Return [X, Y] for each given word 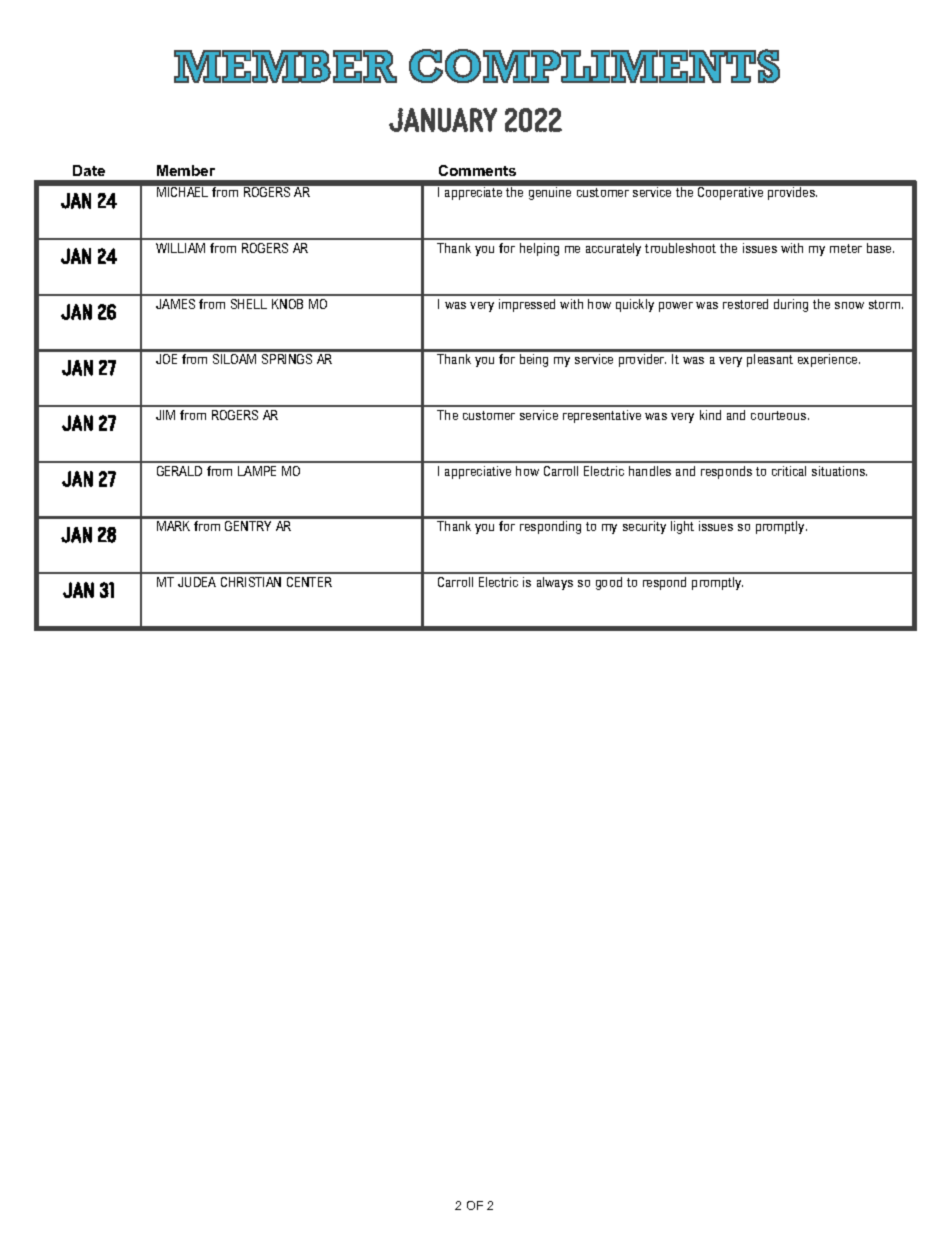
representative [602, 416]
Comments [477, 170]
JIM [165, 415]
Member [186, 170]
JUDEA [197, 582]
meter [846, 248]
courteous [780, 415]
